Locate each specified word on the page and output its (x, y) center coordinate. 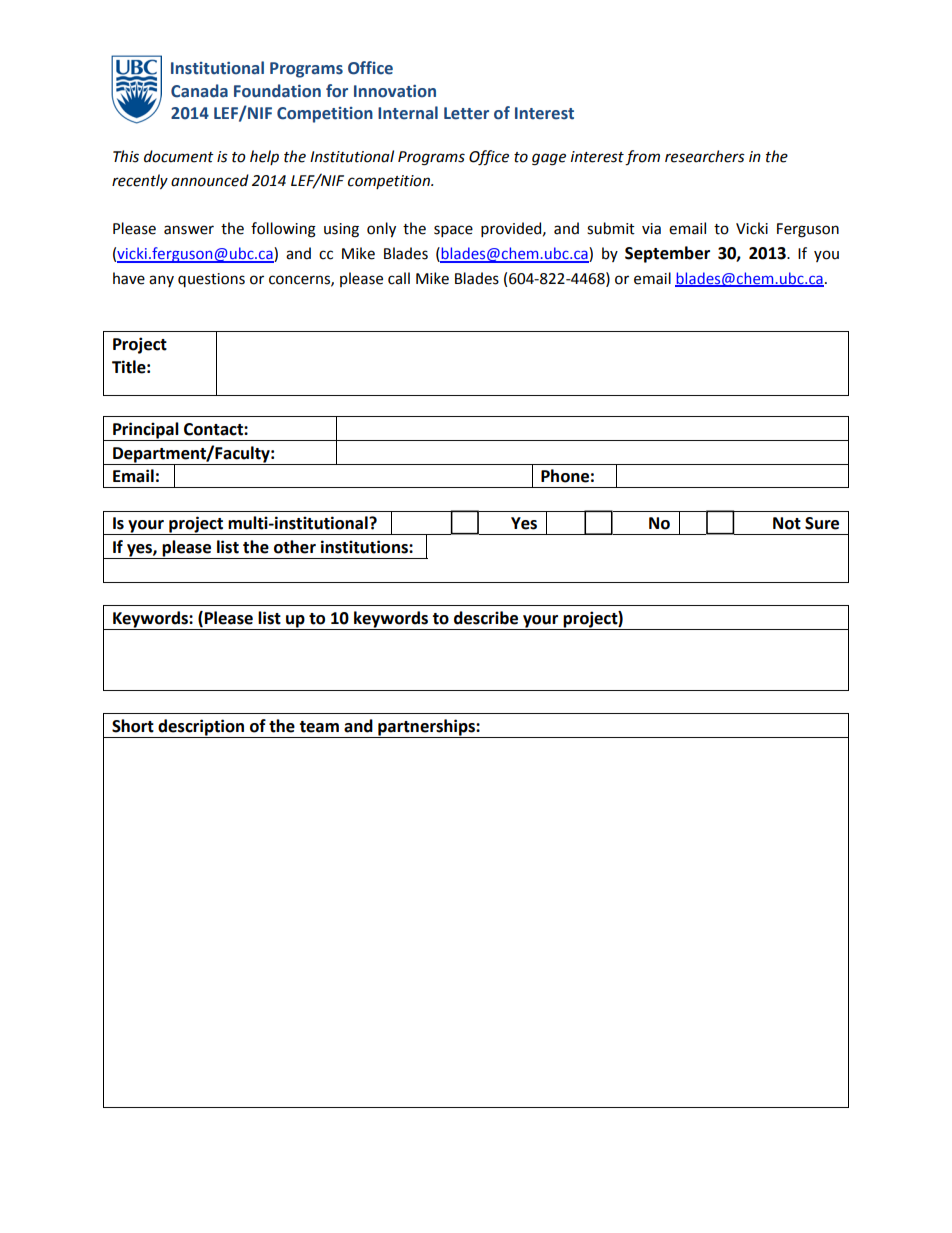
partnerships (426, 728)
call (399, 278)
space (453, 231)
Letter (466, 113)
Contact (214, 429)
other (295, 547)
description (201, 728)
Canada (199, 91)
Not (787, 523)
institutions (365, 547)
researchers (705, 156)
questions (211, 280)
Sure (822, 523)
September (667, 254)
